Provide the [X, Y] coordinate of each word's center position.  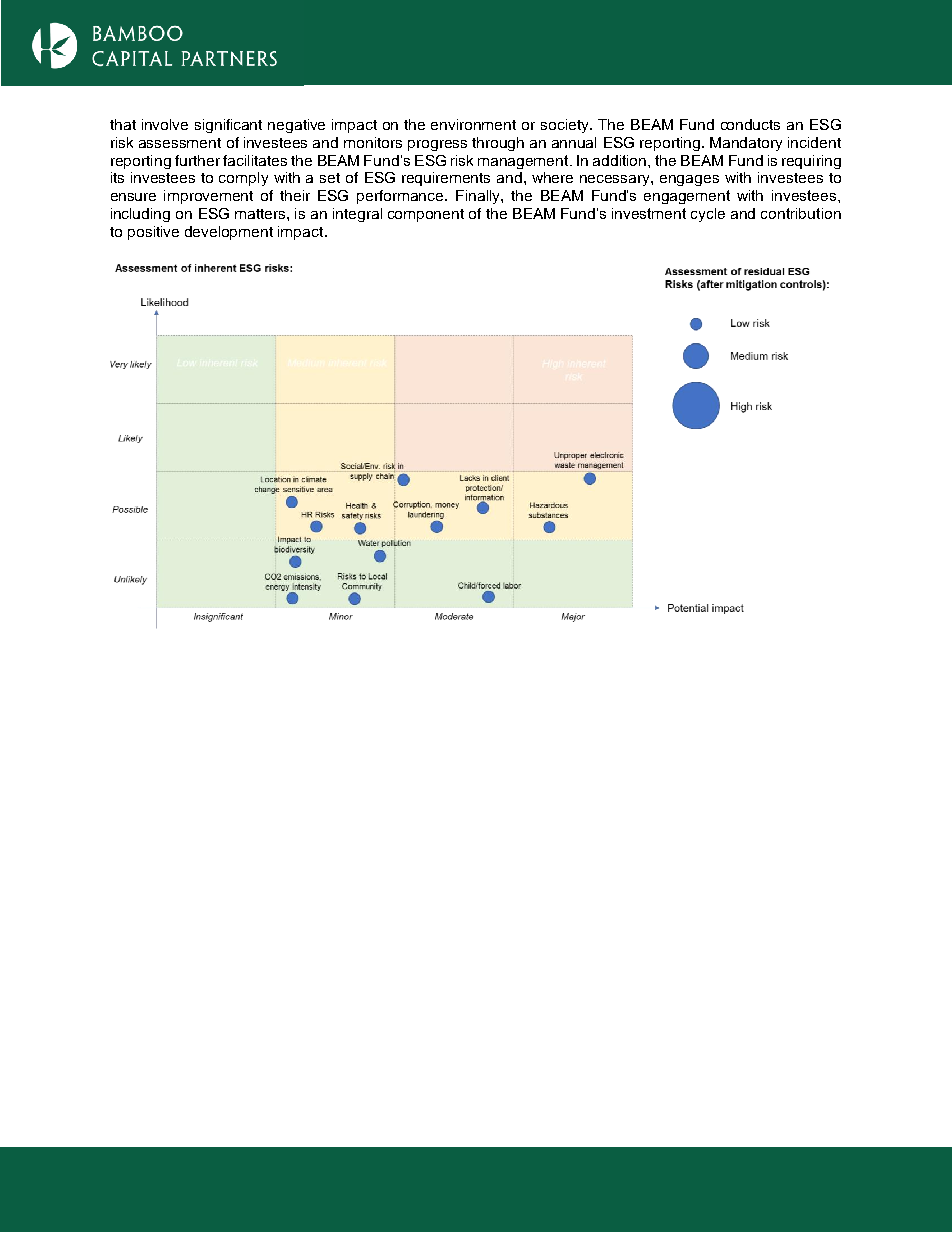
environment [473, 124]
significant [228, 126]
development [229, 233]
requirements [446, 179]
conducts [750, 124]
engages [689, 180]
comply [243, 179]
